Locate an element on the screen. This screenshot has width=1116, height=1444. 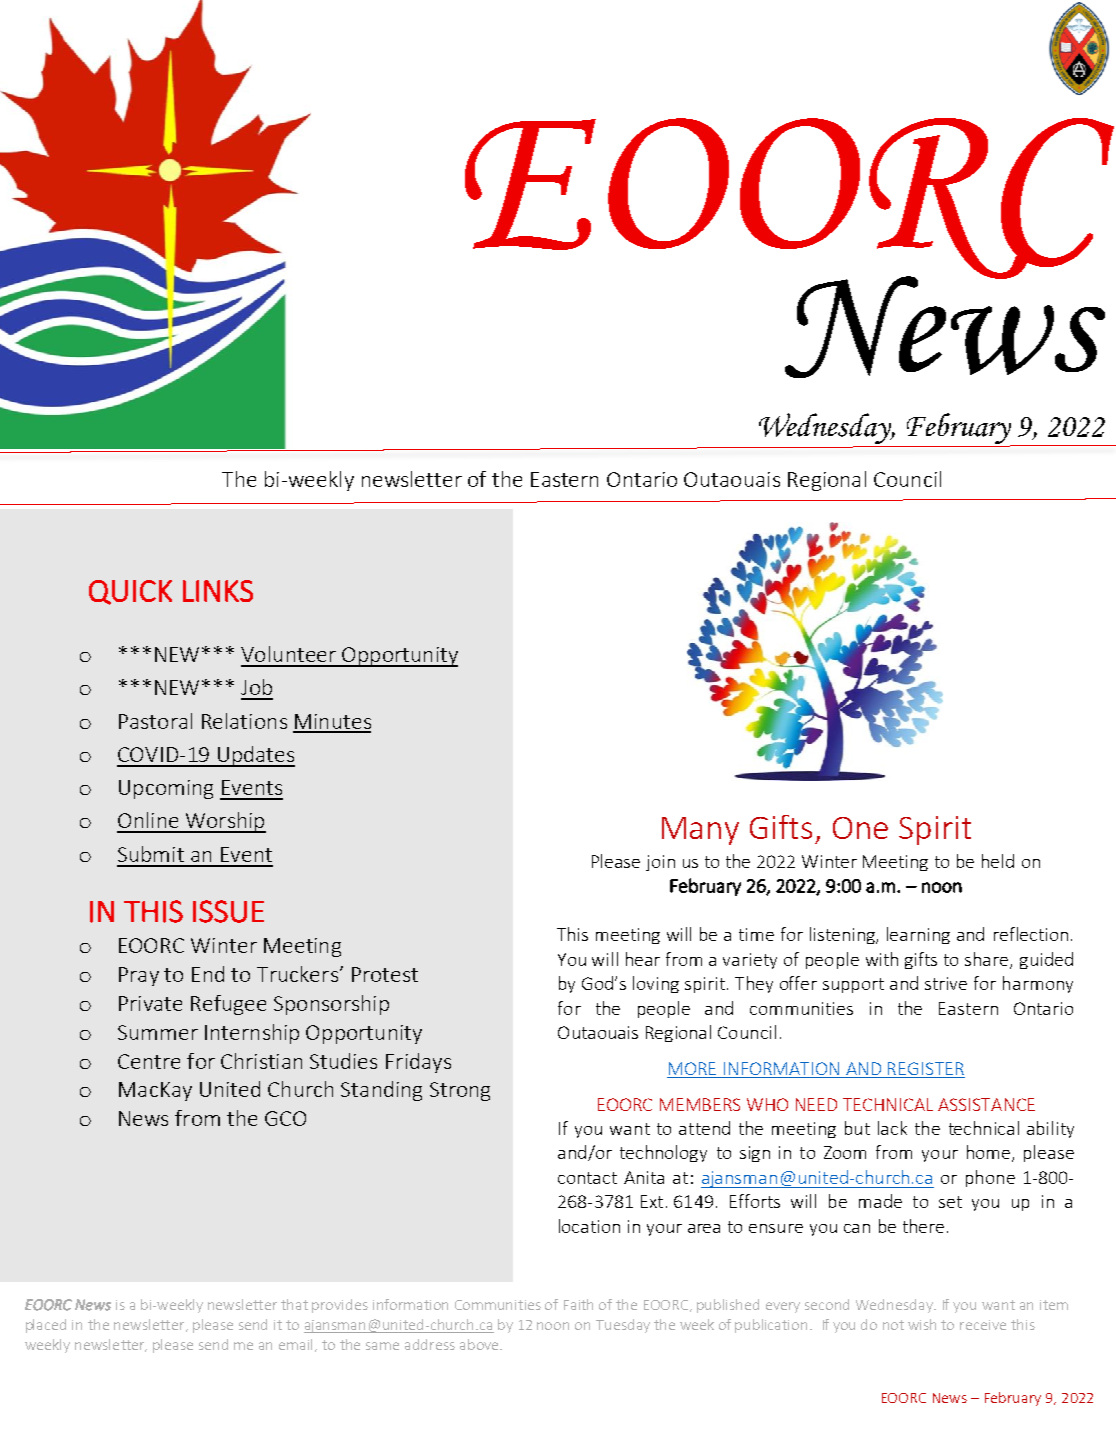
Faith is located at coordinates (578, 1304).
